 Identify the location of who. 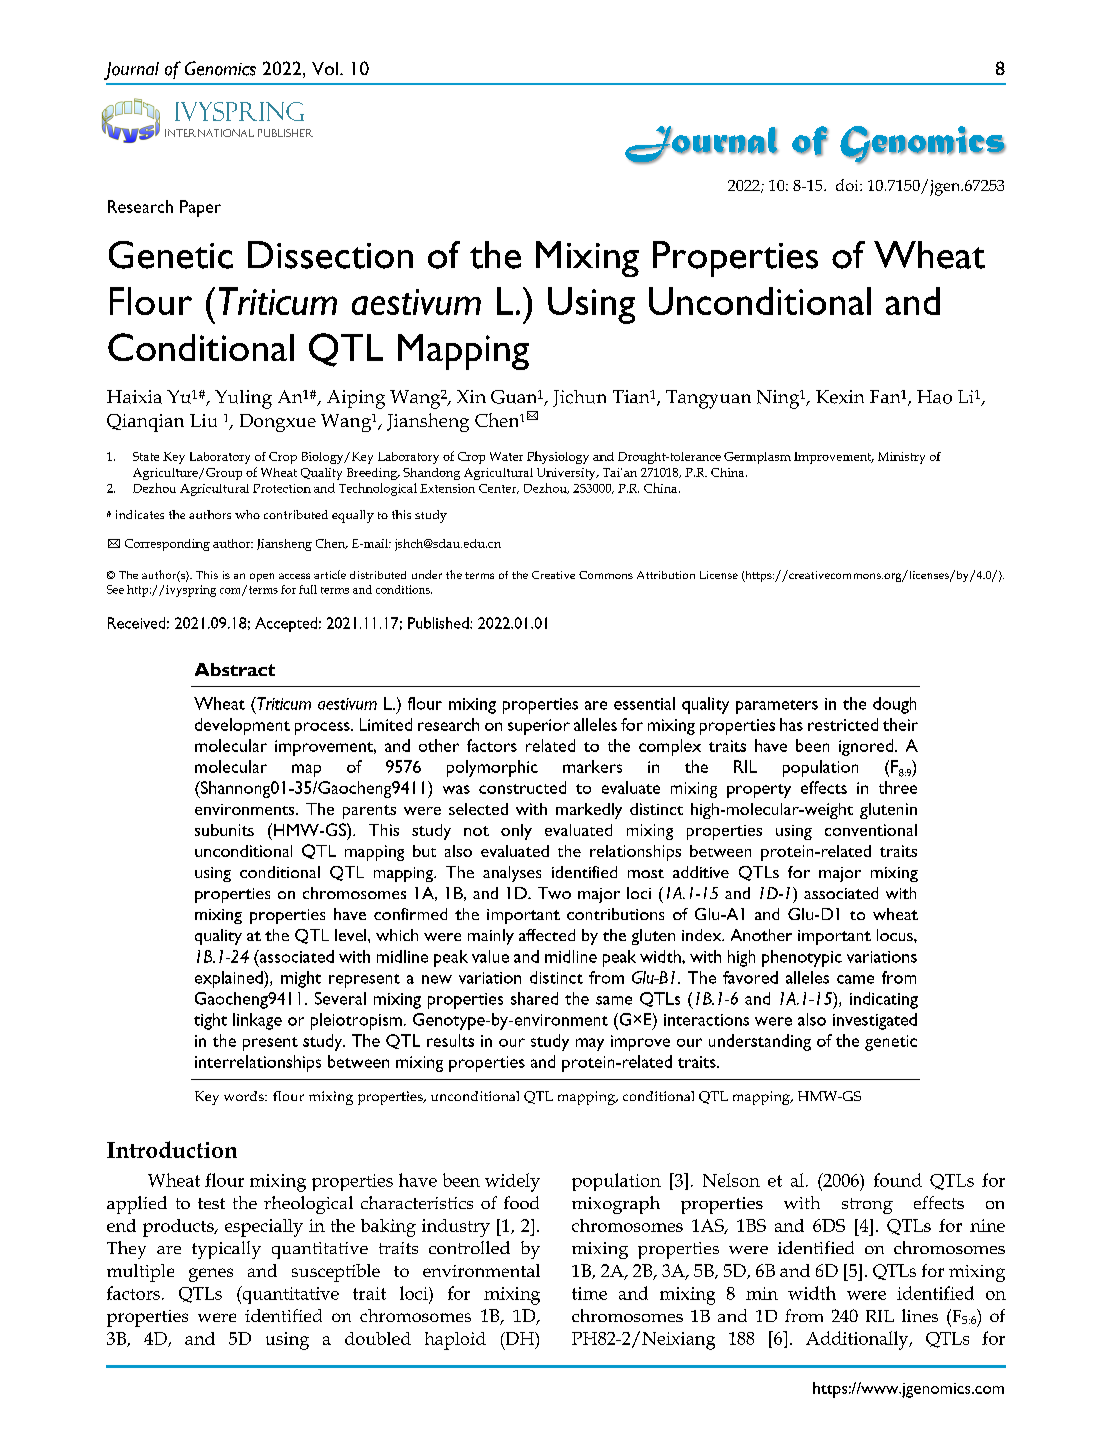
(247, 514).
